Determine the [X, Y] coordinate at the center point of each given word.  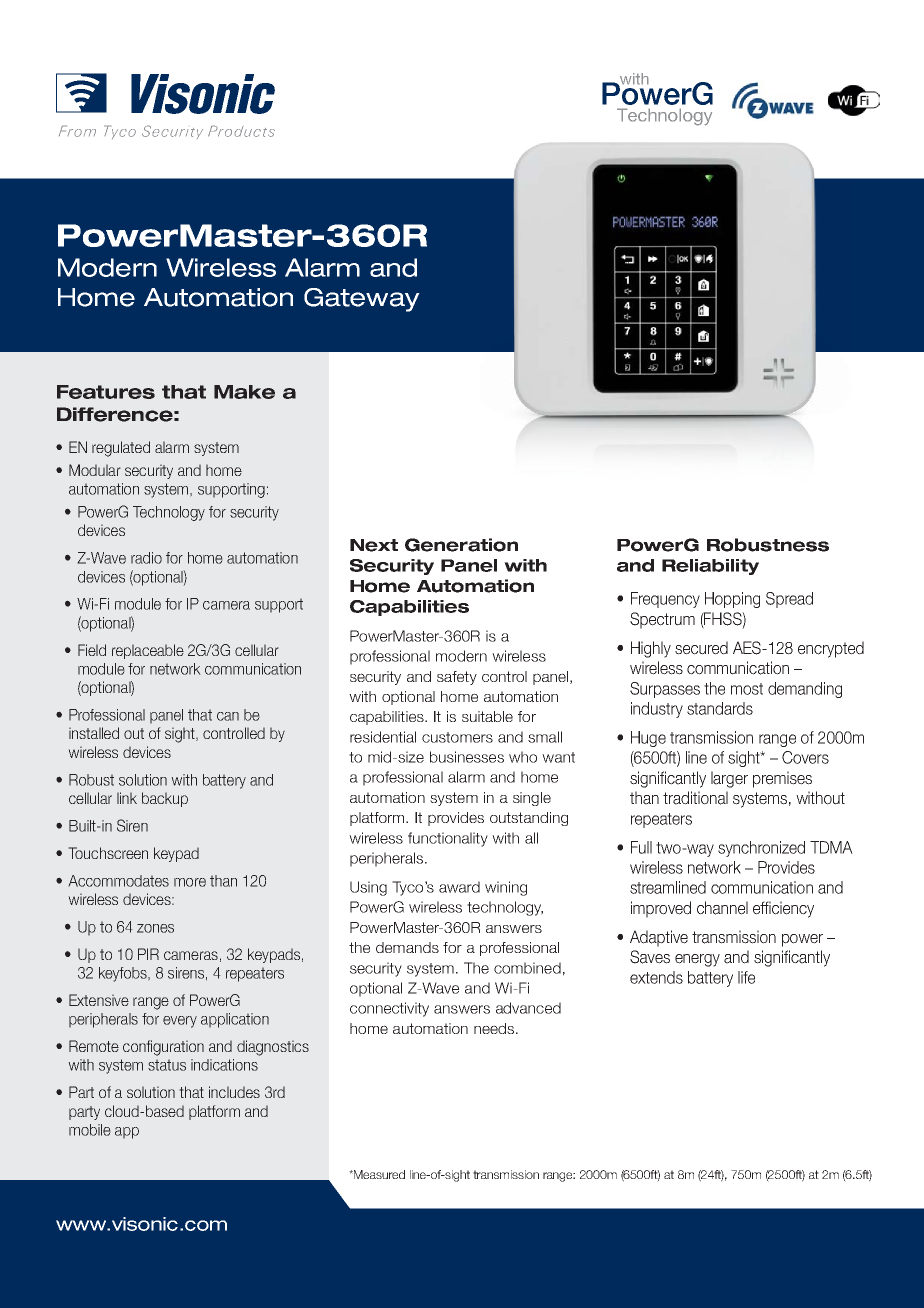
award [459, 887]
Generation [461, 545]
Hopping [732, 600]
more [190, 882]
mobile [90, 1130]
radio [146, 558]
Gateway [362, 300]
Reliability [710, 567]
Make [244, 392]
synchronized [761, 849]
